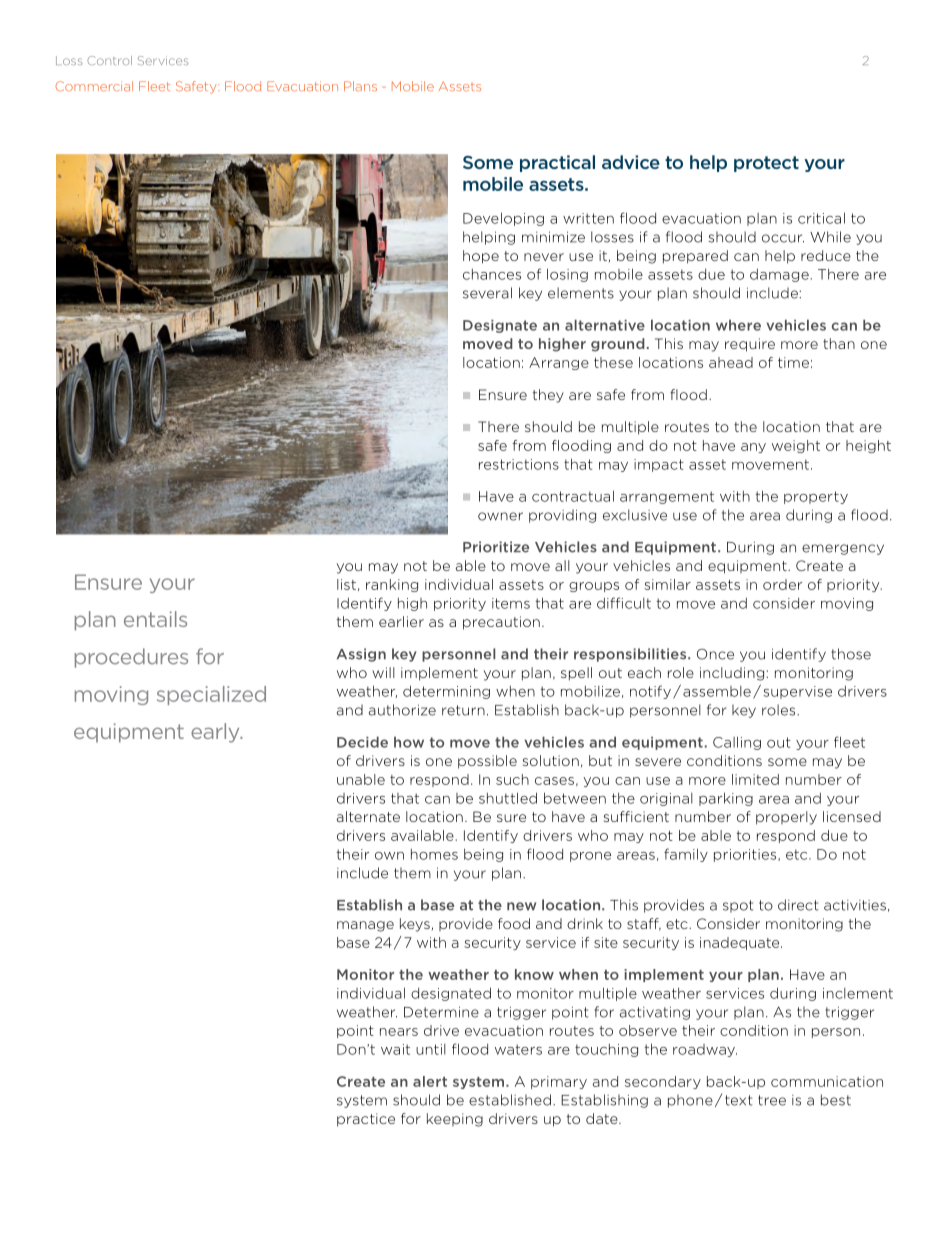  Describe the element at coordinates (366, 1120) in the image. I see `practice` at that location.
